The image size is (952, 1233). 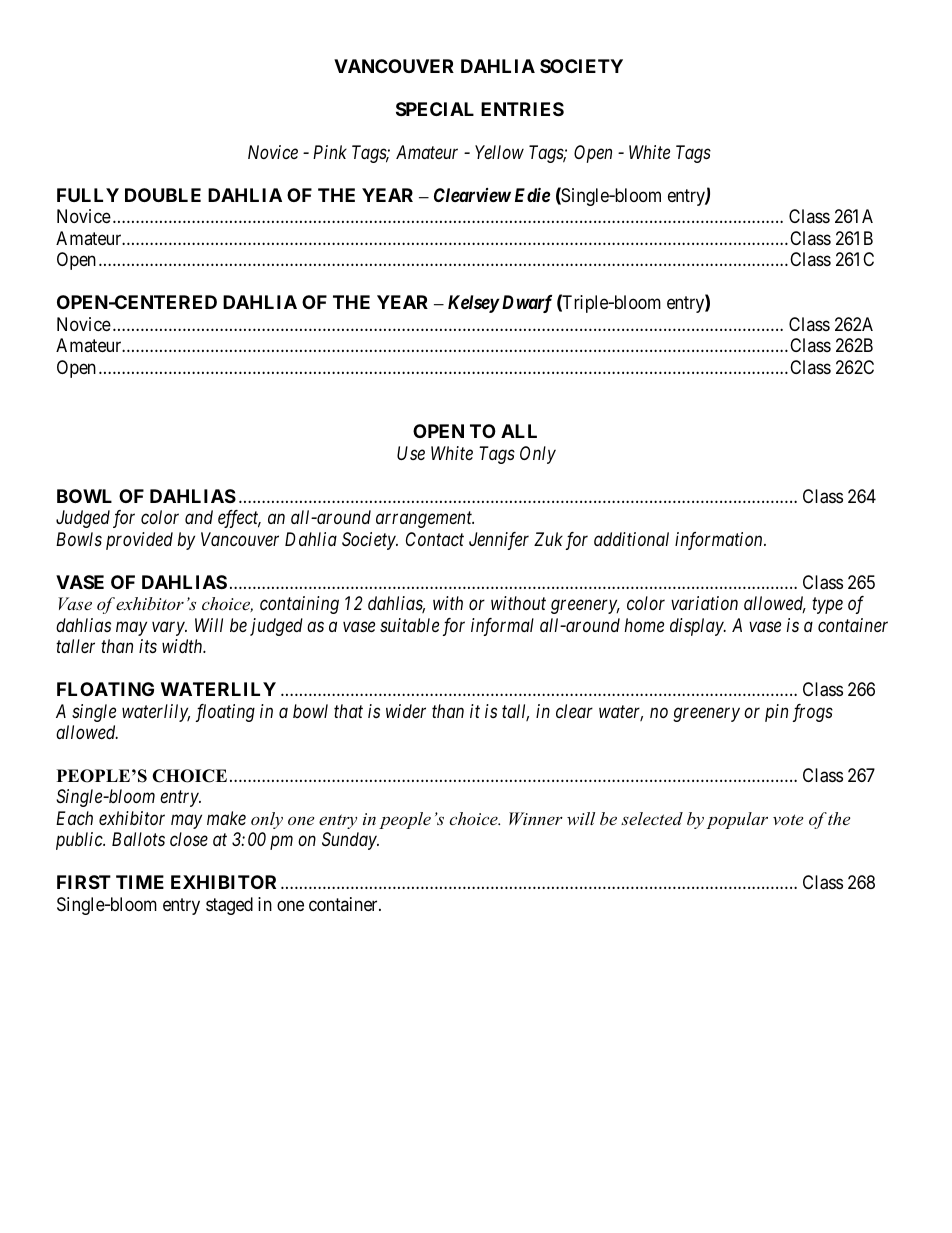 I want to click on DOUBLE, so click(x=163, y=195).
